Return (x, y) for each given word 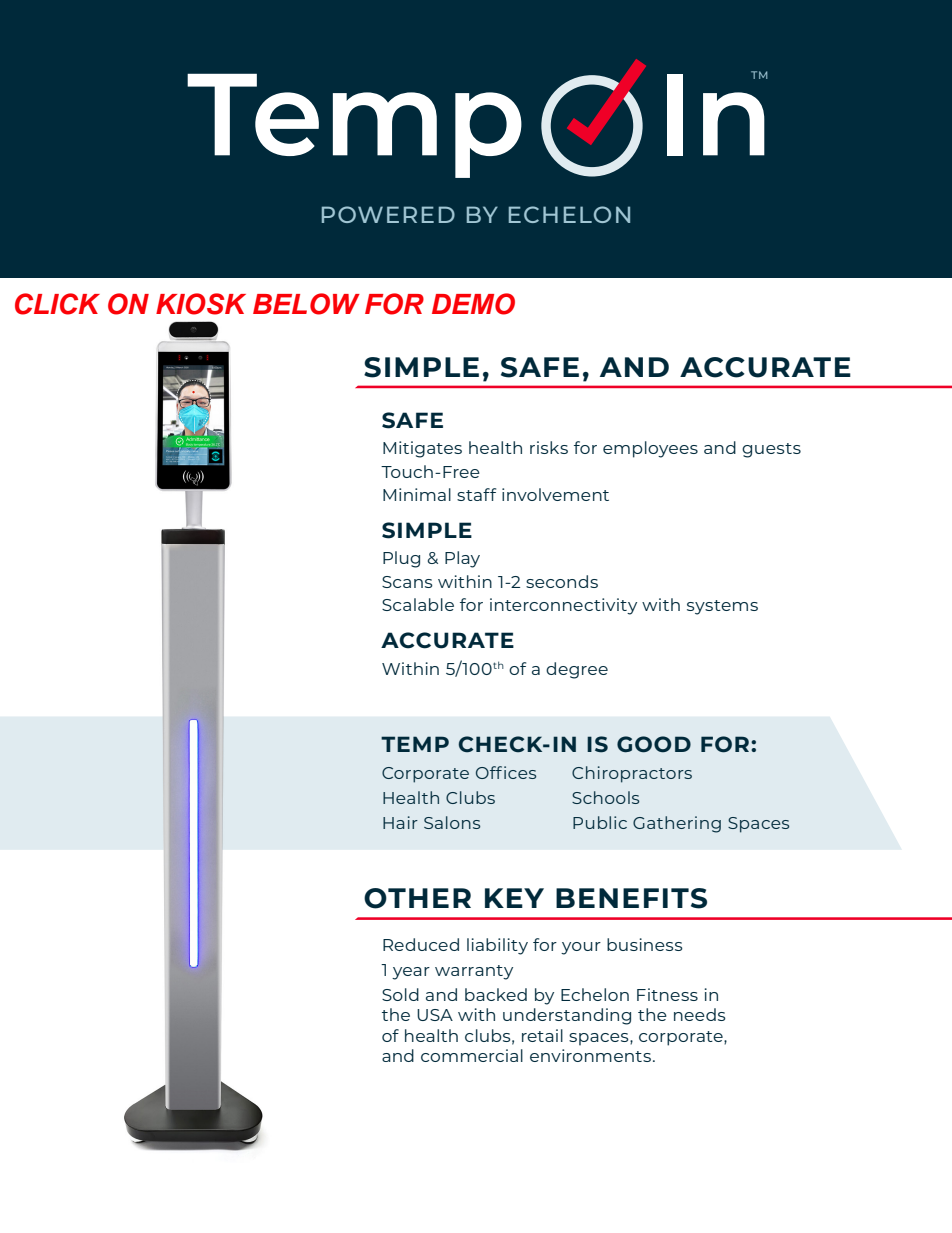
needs (700, 1014)
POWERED (388, 214)
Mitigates (422, 449)
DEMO (473, 304)
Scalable (418, 604)
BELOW (306, 304)
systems (722, 607)
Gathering (677, 824)
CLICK (57, 304)
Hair (400, 822)
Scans (407, 582)
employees (650, 449)
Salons (452, 822)
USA (435, 1015)
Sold (400, 994)
